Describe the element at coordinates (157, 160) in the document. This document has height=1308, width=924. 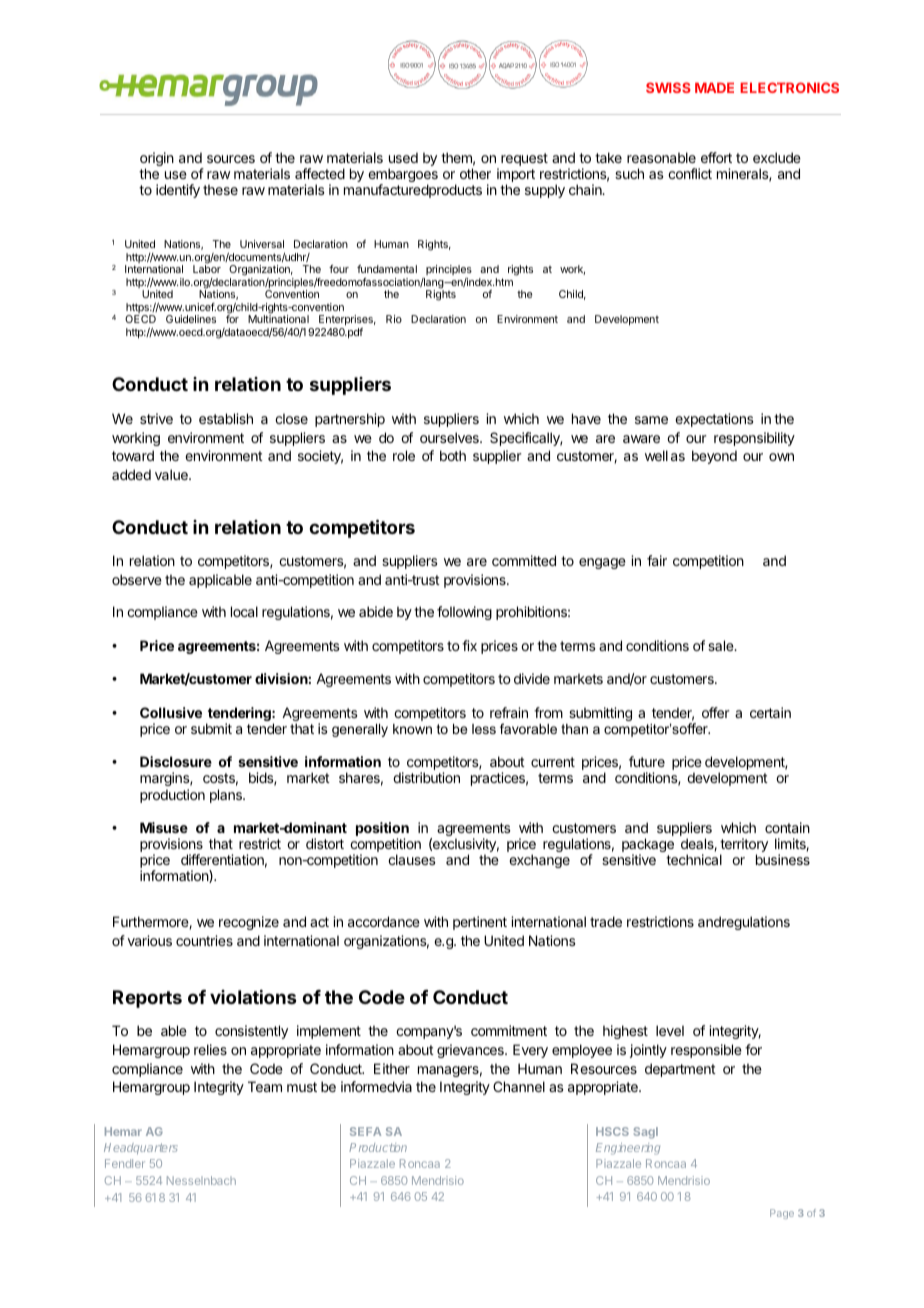
I see `origin` at that location.
